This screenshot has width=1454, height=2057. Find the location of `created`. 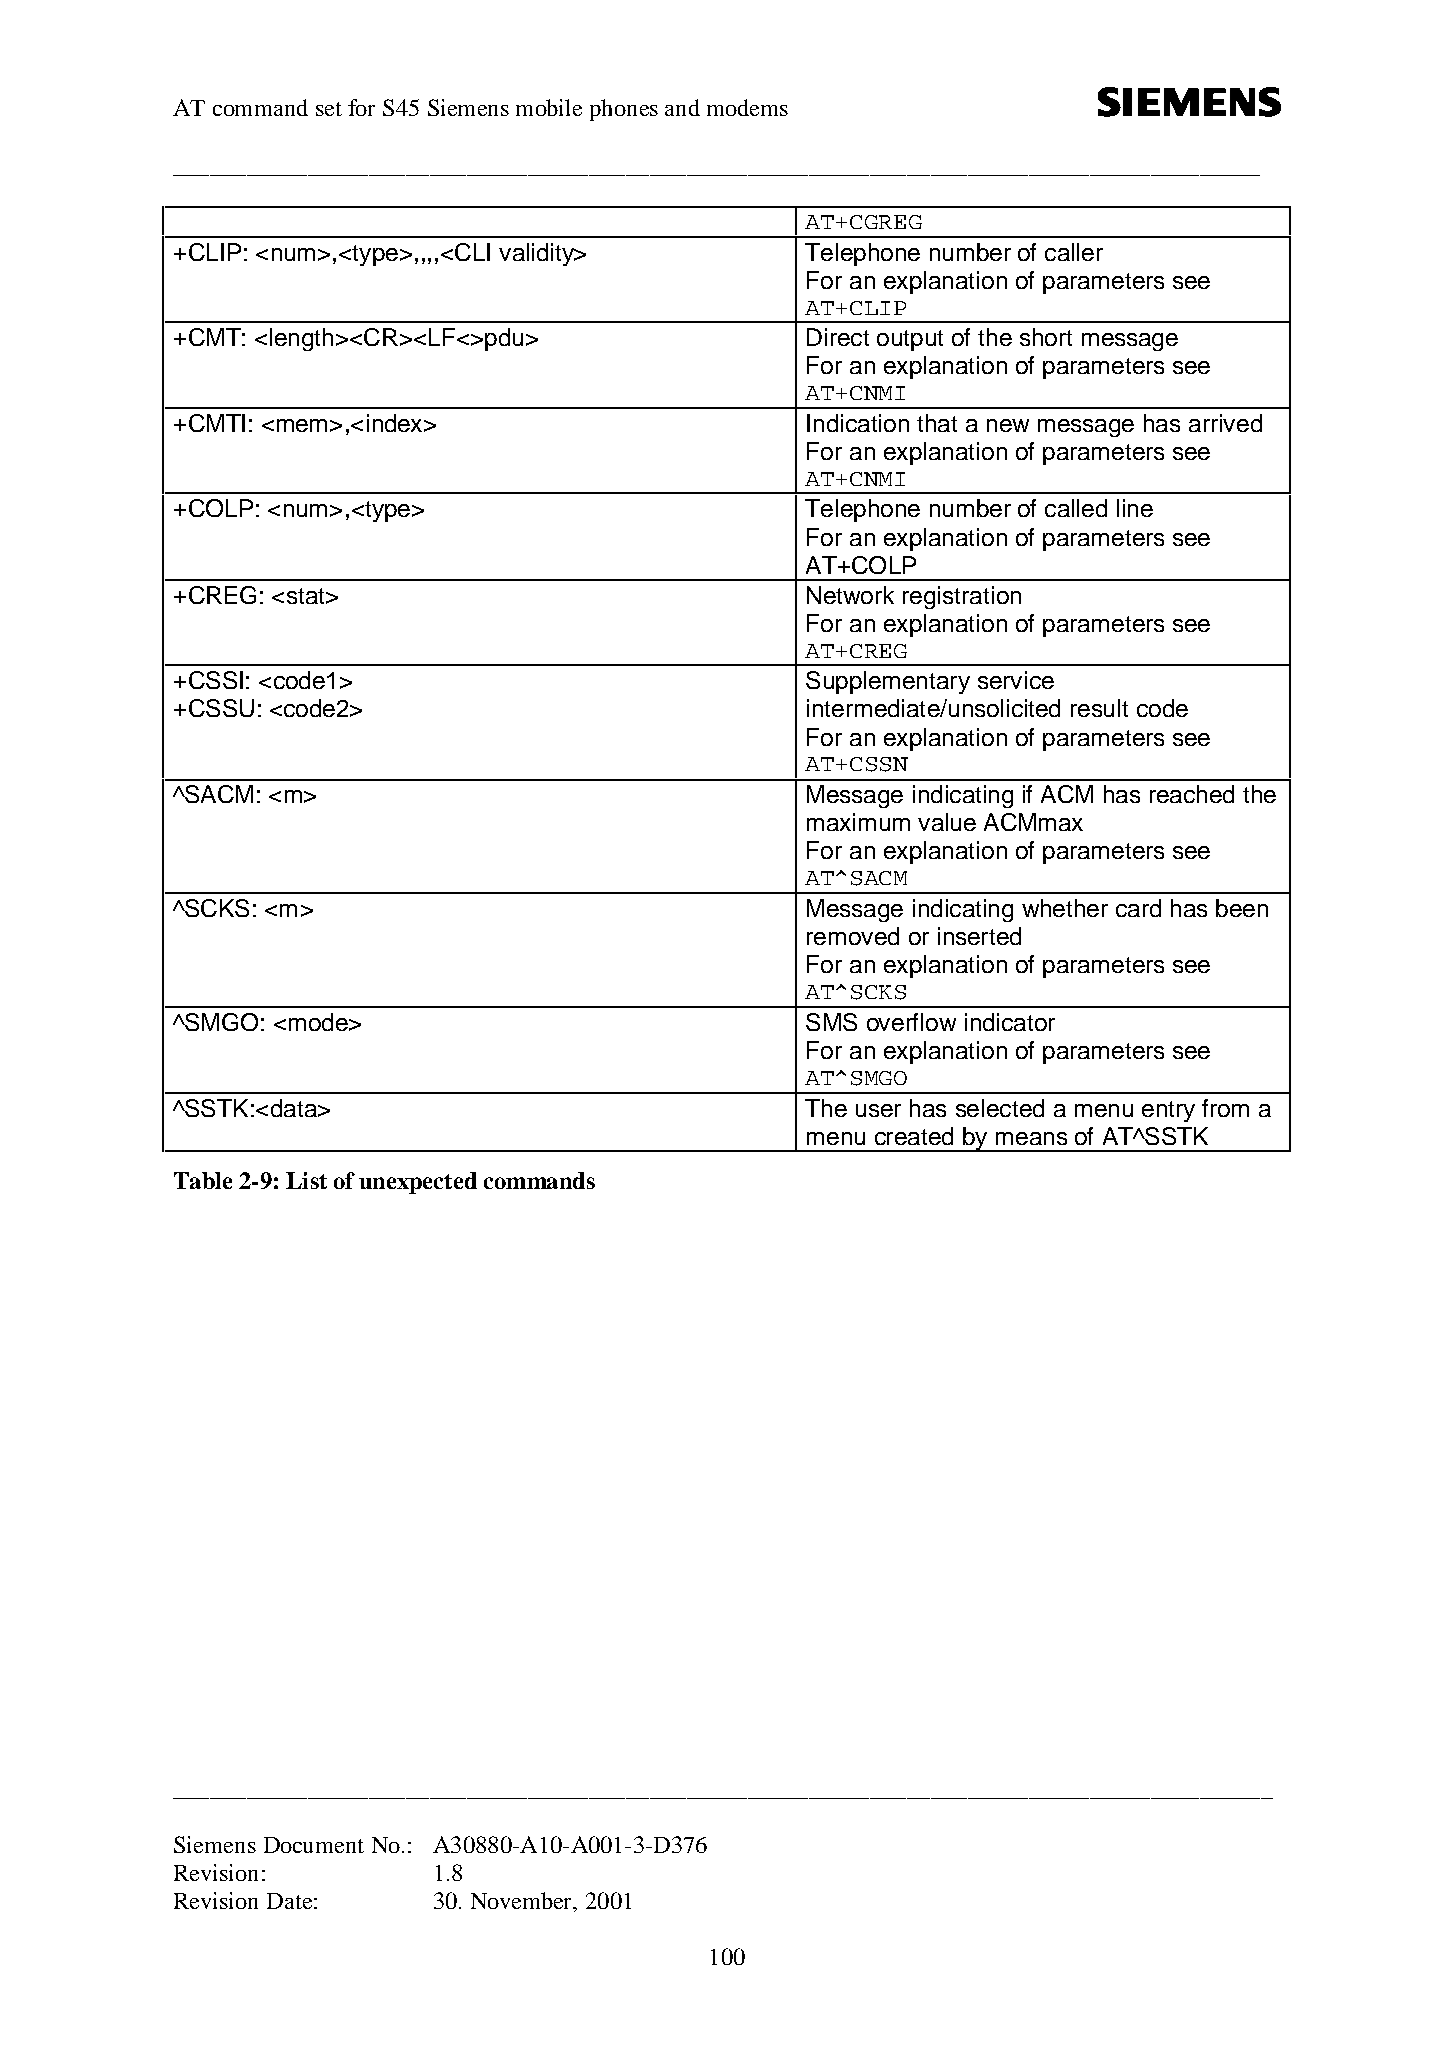

created is located at coordinates (914, 1136).
